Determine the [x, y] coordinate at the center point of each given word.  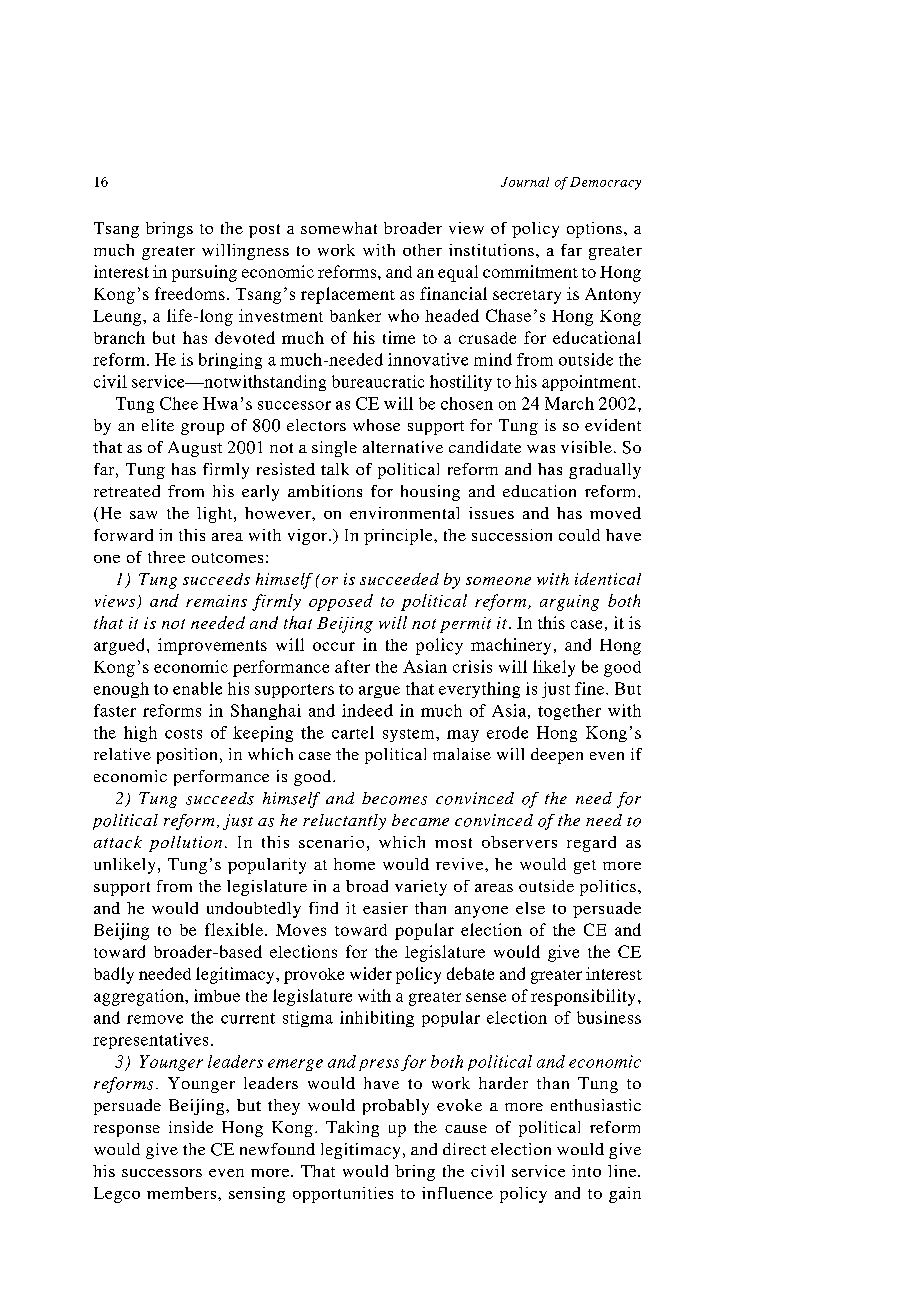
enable [197, 688]
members [183, 1193]
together [569, 712]
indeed [367, 710]
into [586, 1171]
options [594, 230]
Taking [352, 1129]
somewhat [339, 228]
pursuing [204, 273]
